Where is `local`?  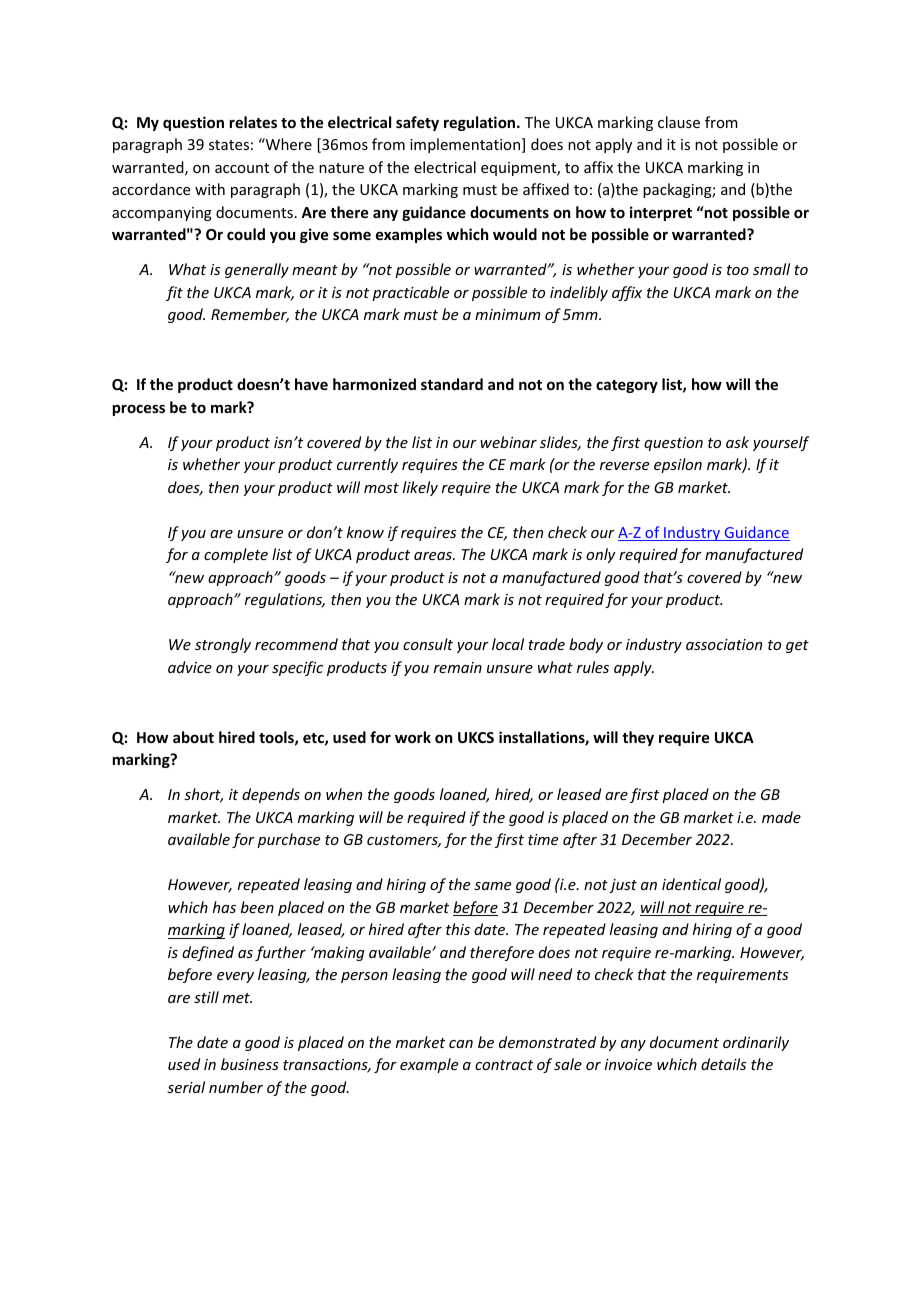 local is located at coordinates (508, 644).
